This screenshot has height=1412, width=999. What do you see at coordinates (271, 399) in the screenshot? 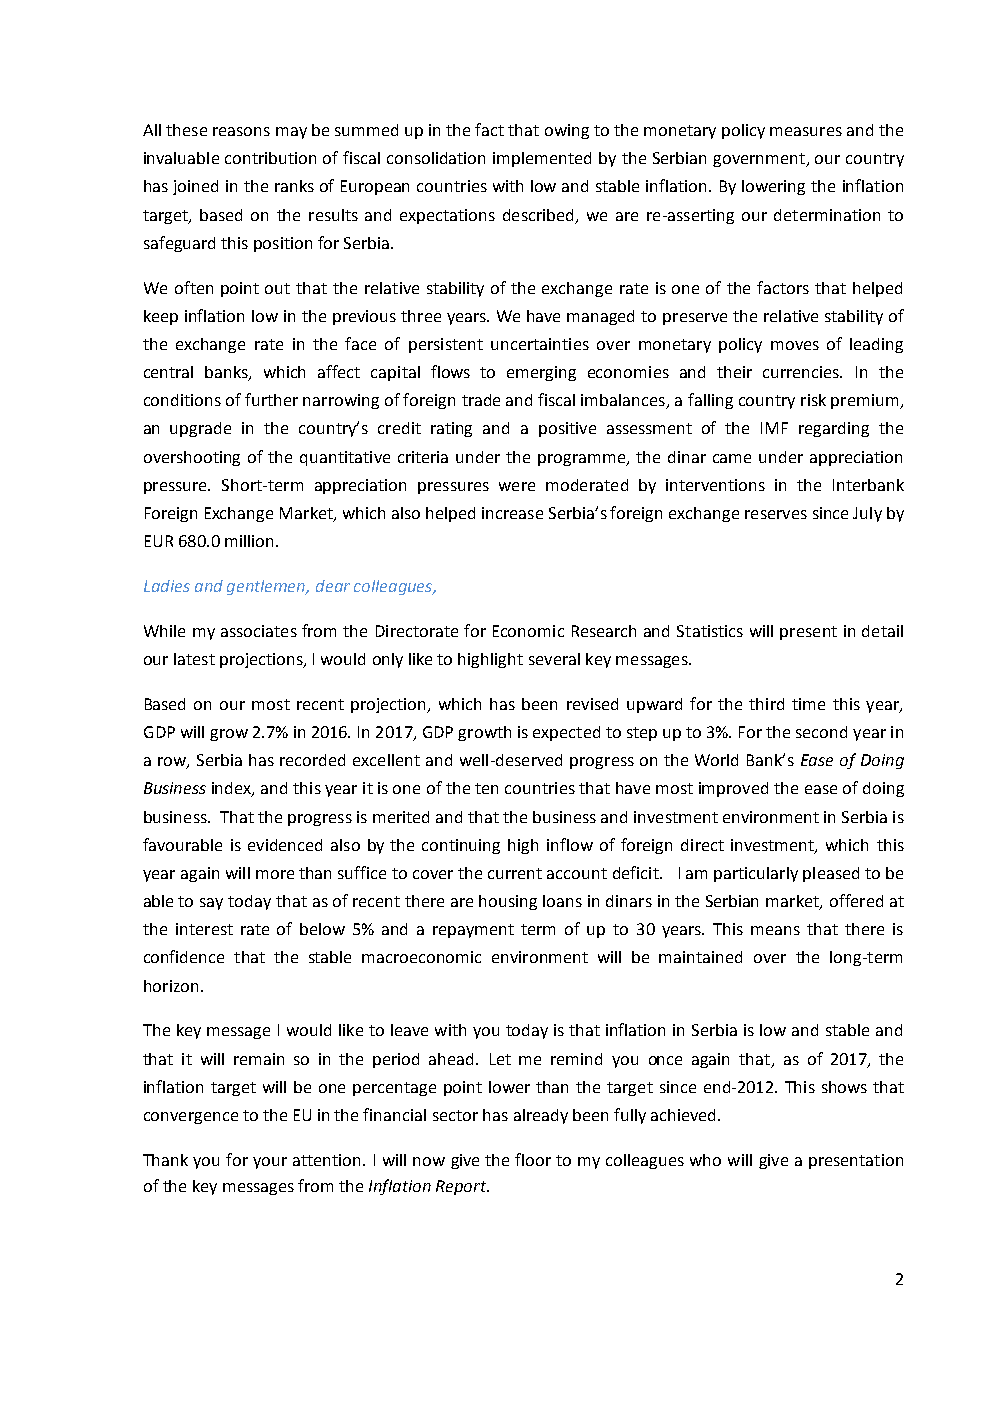
I see `further` at bounding box center [271, 399].
